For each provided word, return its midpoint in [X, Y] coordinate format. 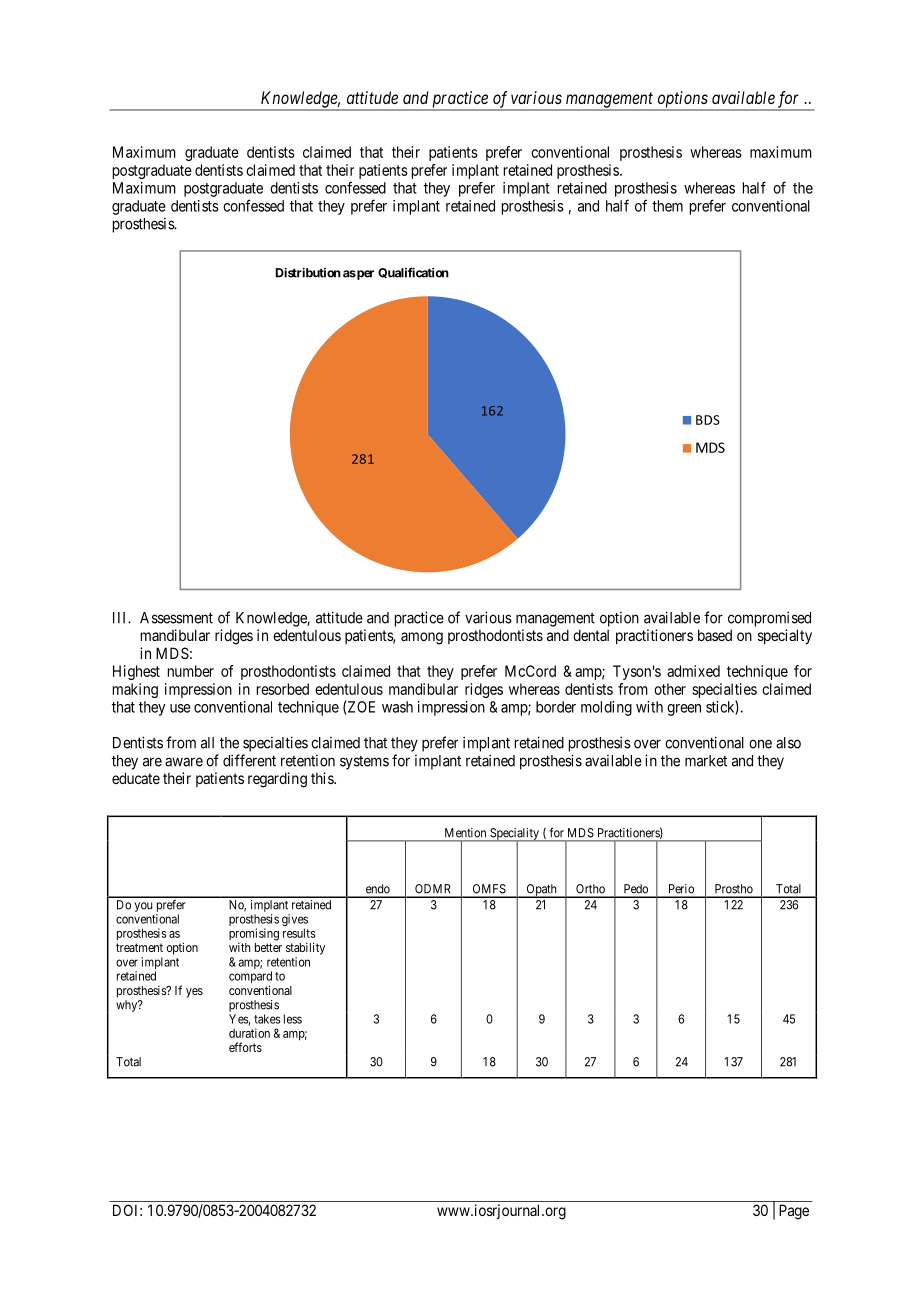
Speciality [514, 835]
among [422, 638]
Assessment [176, 618]
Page [794, 1212]
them [667, 206]
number [191, 671]
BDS [708, 420]
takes [267, 1019]
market [706, 761]
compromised [769, 619]
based [715, 635]
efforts [245, 1047]
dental [591, 635]
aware [184, 762]
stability [305, 948]
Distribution [308, 272]
